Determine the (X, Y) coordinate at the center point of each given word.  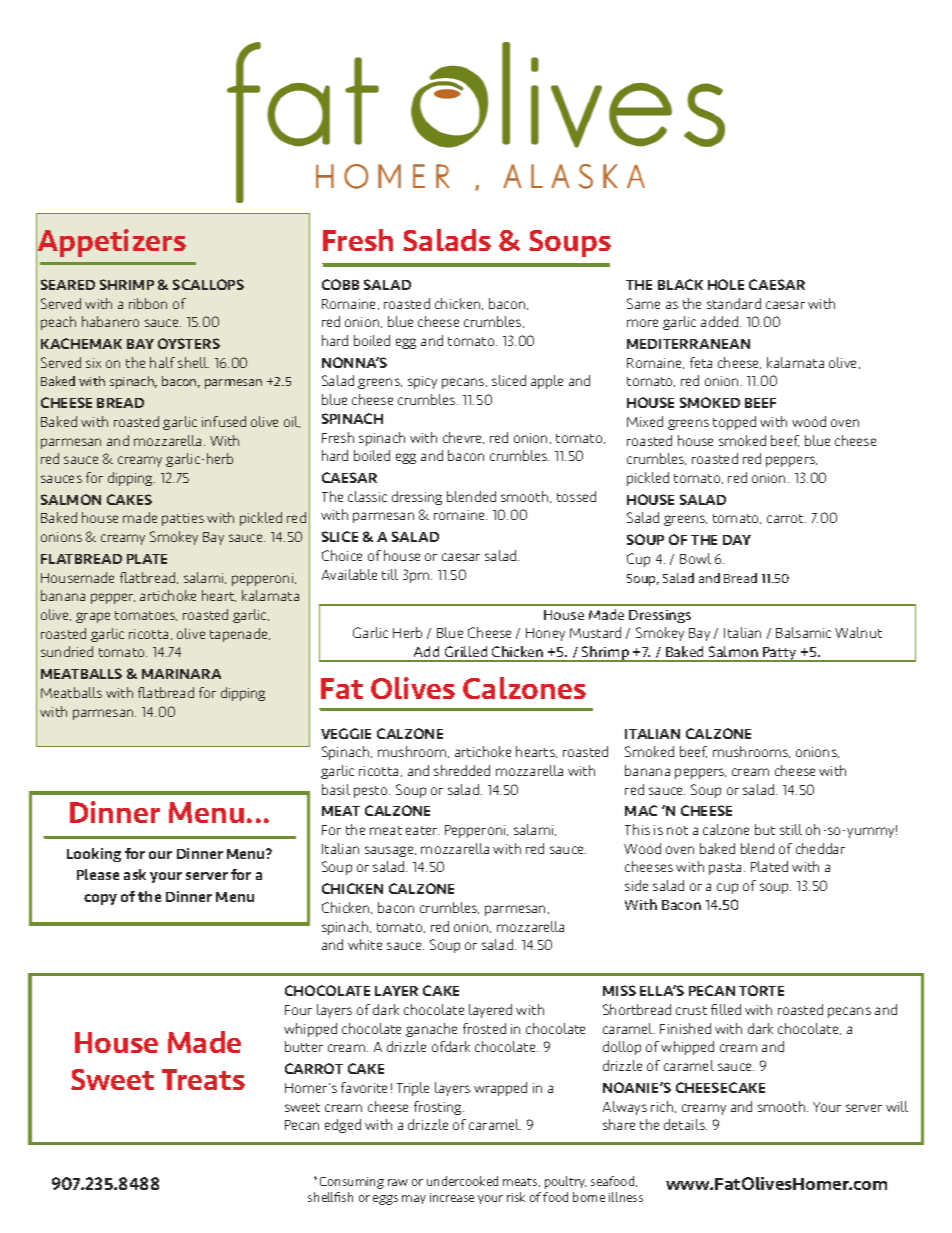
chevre (463, 438)
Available (349, 574)
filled (726, 1009)
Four (298, 1010)
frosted (484, 1028)
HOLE (726, 284)
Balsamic (803, 632)
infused (224, 421)
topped (734, 423)
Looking (94, 855)
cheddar (820, 848)
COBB (340, 284)
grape (93, 617)
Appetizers (111, 243)
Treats (203, 1079)
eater (422, 830)
